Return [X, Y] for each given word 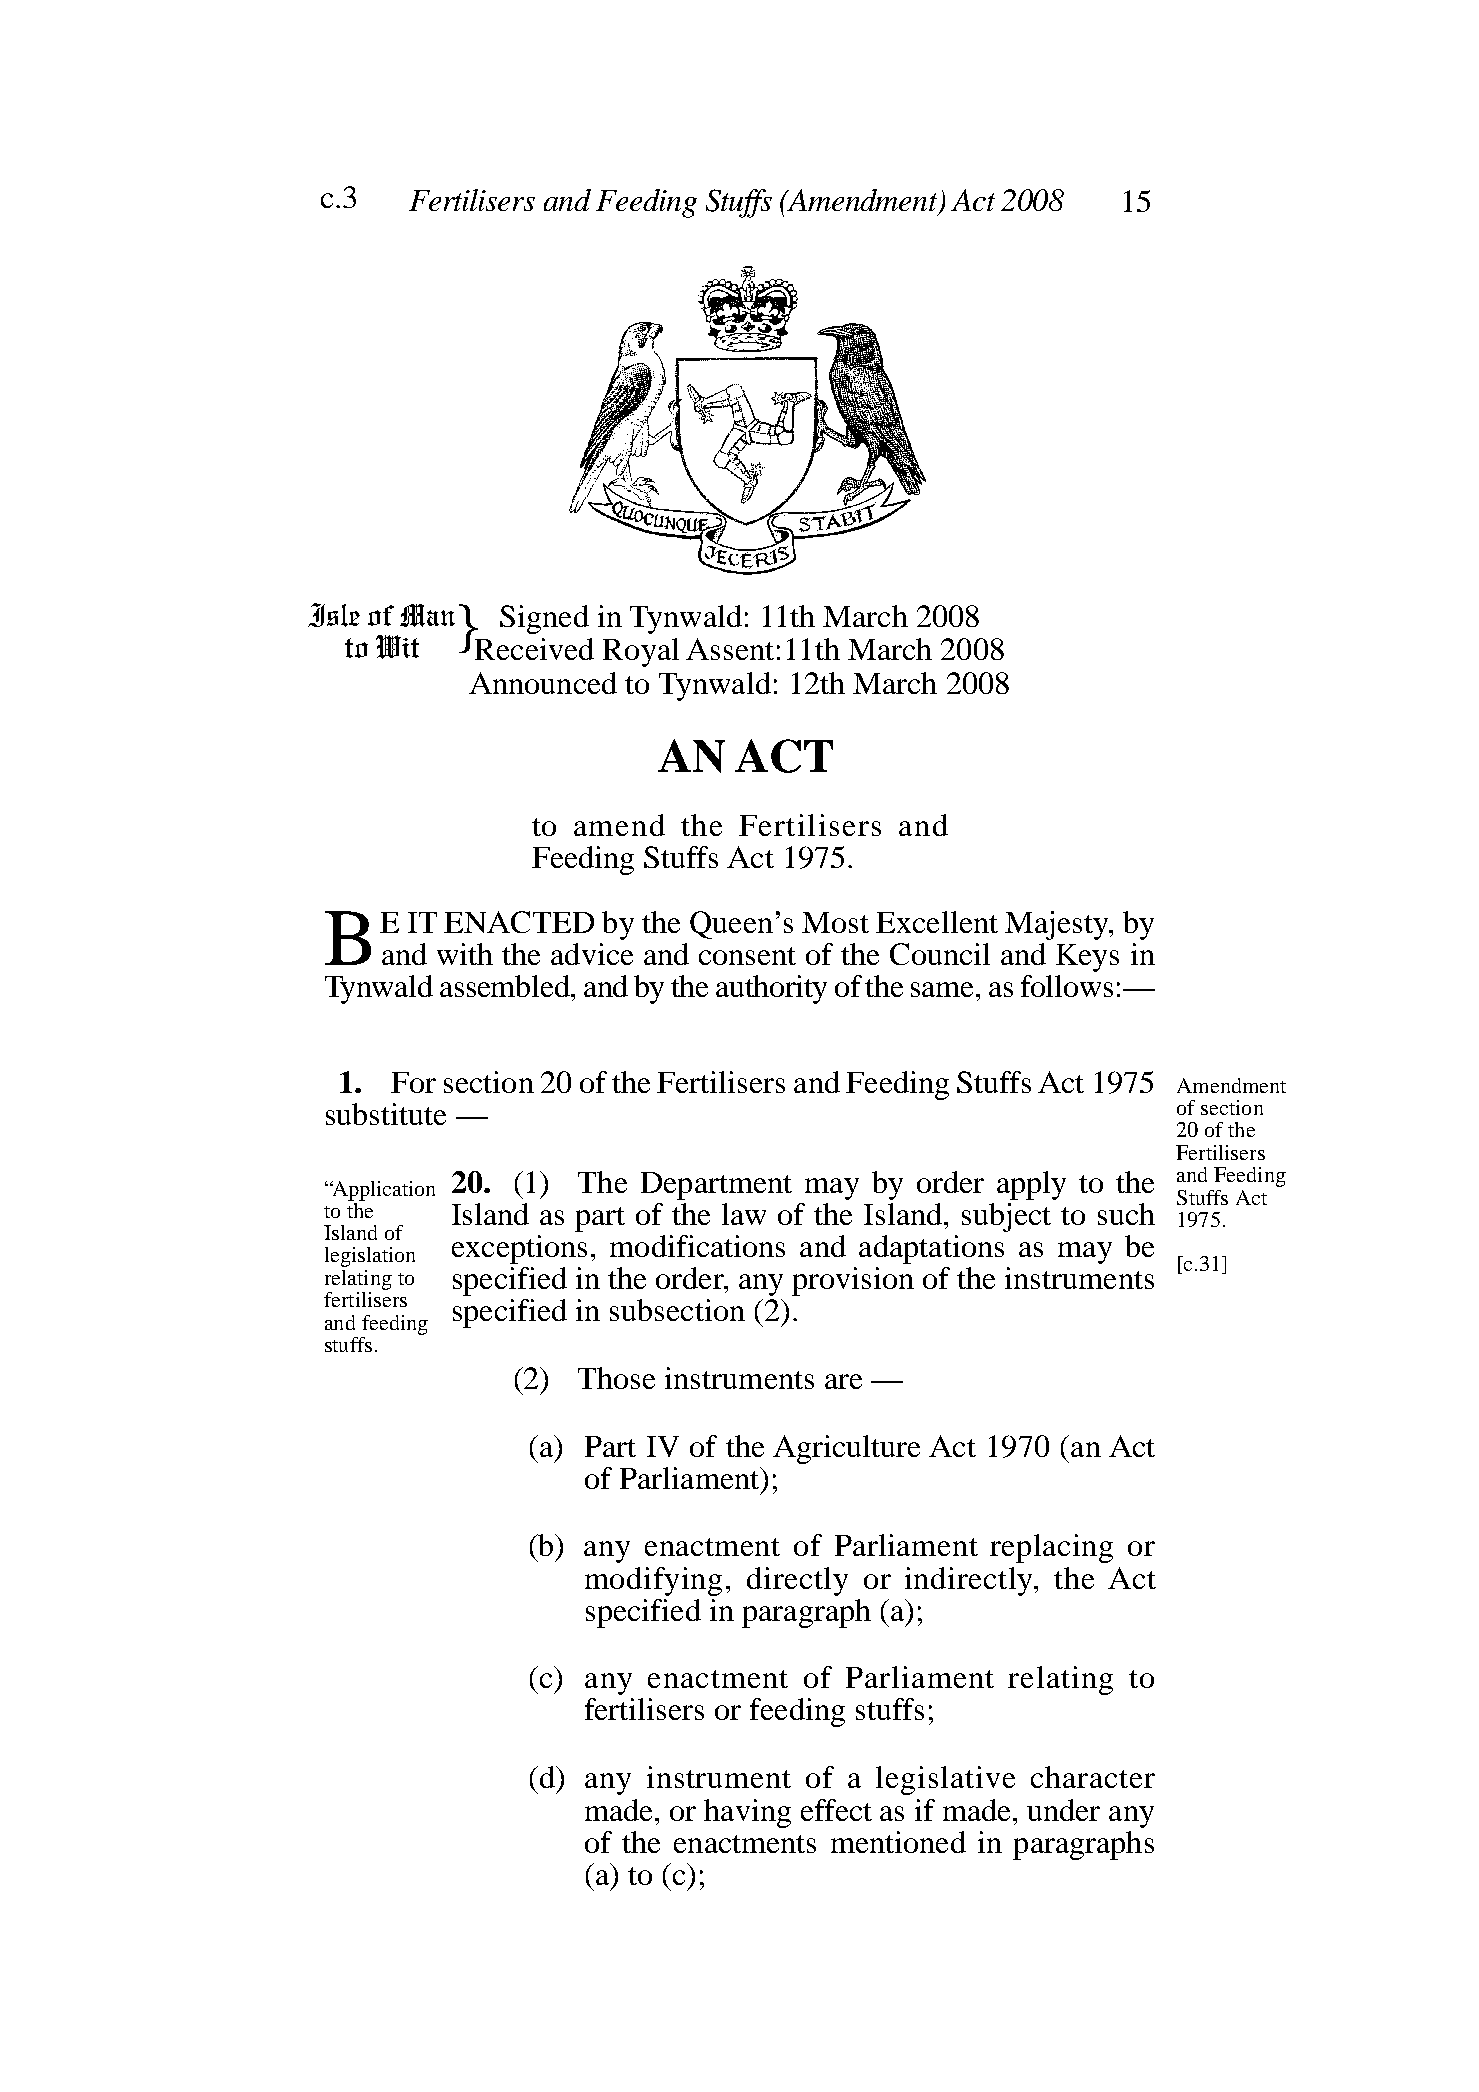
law [744, 1214]
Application [383, 1191]
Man [427, 615]
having [747, 1813]
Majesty [1058, 925]
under [1063, 1810]
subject [1006, 1217]
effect [836, 1810]
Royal [641, 652]
